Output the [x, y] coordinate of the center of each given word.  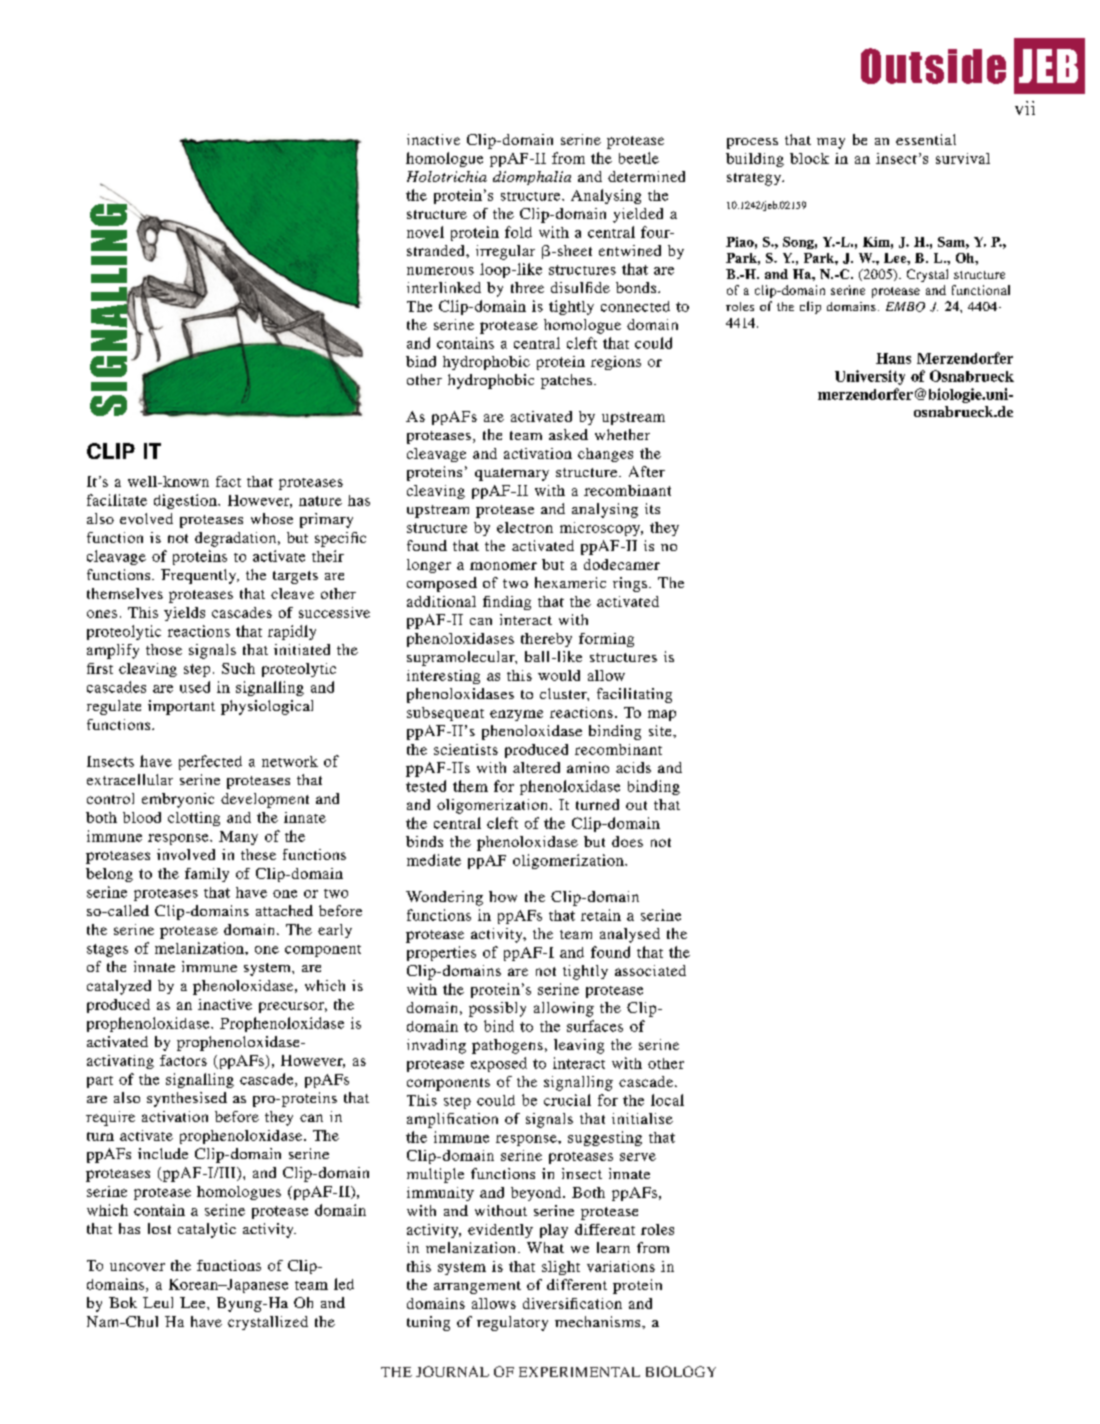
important [181, 707]
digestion [186, 501]
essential [926, 139]
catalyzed [119, 987]
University [870, 377]
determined [646, 176]
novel [425, 232]
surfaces [595, 1026]
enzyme [516, 715]
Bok [123, 1302]
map [662, 715]
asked [568, 434]
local [667, 1100]
